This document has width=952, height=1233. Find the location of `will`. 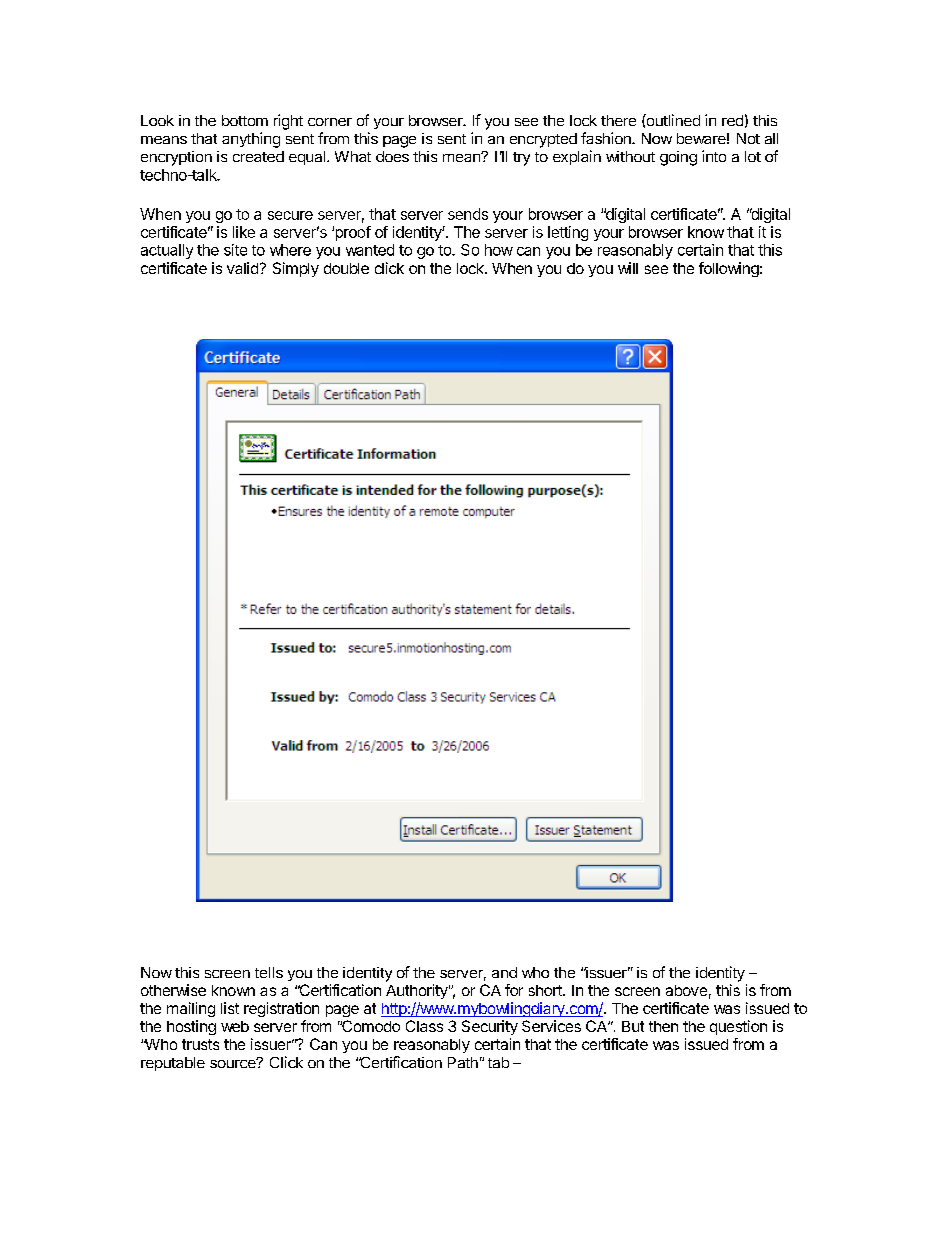

will is located at coordinates (628, 268).
